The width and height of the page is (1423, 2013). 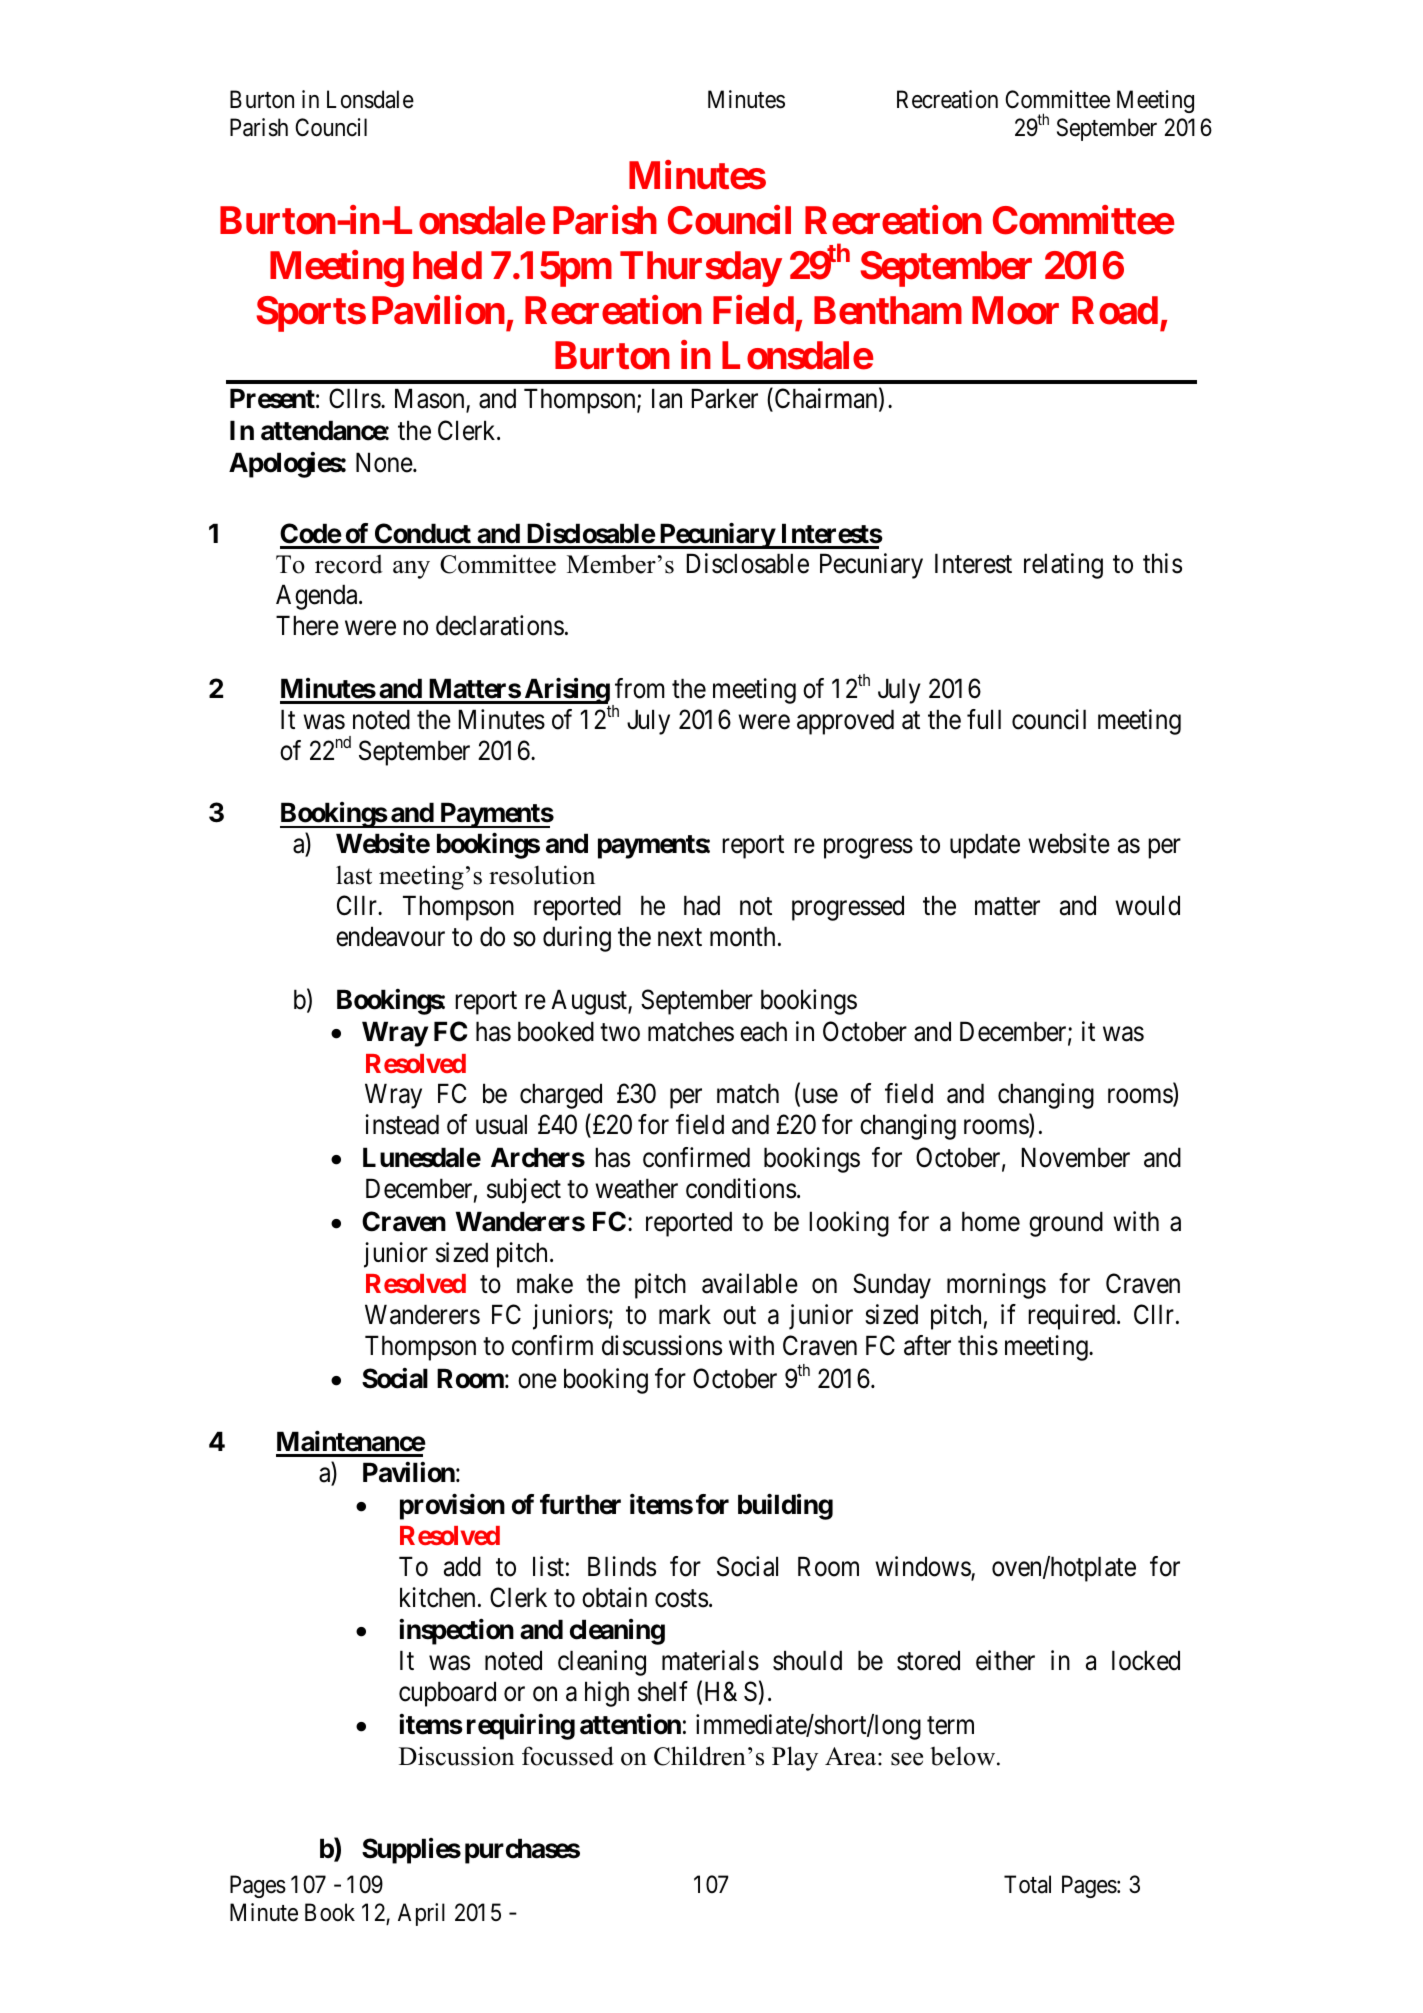 What do you see at coordinates (725, 398) in the page?
I see `Parker` at bounding box center [725, 398].
